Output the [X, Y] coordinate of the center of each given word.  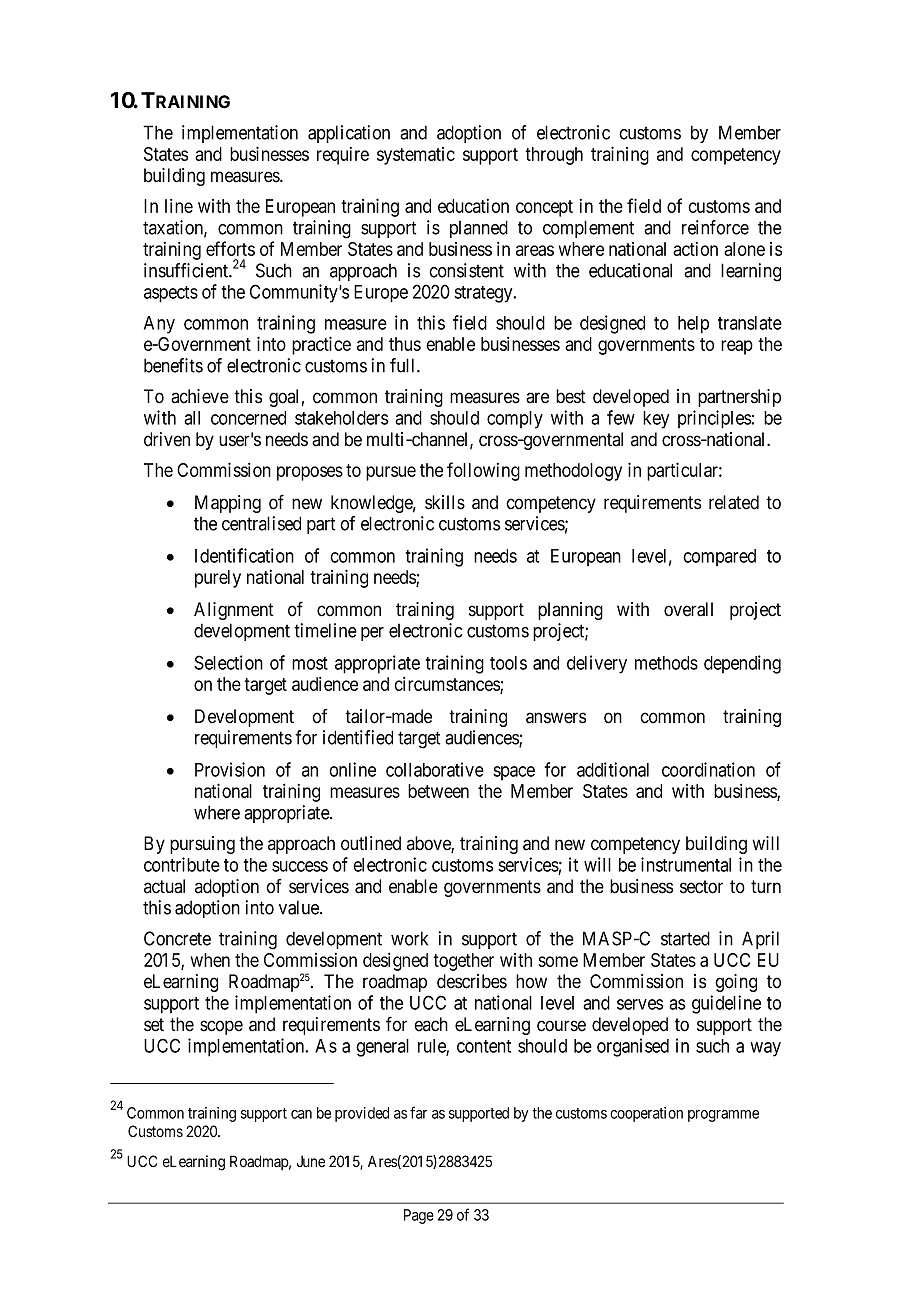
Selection [228, 662]
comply [515, 420]
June [311, 1161]
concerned [248, 418]
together [463, 962]
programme [723, 1116]
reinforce [715, 227]
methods [666, 663]
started [685, 938]
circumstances [447, 685]
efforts [230, 248]
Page [419, 1216]
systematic [416, 156]
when [210, 960]
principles [715, 419]
